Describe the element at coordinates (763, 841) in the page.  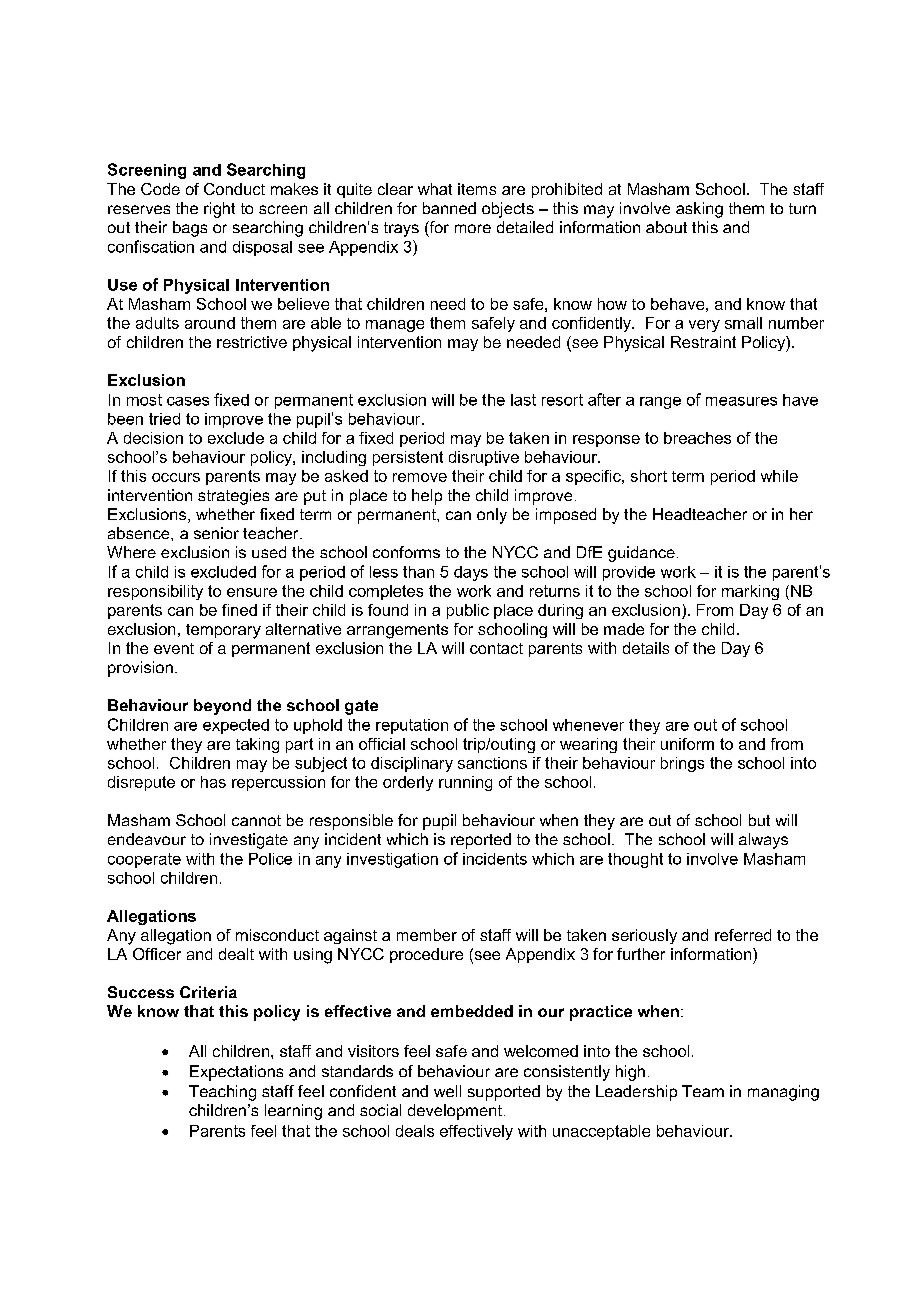
I see `always` at that location.
